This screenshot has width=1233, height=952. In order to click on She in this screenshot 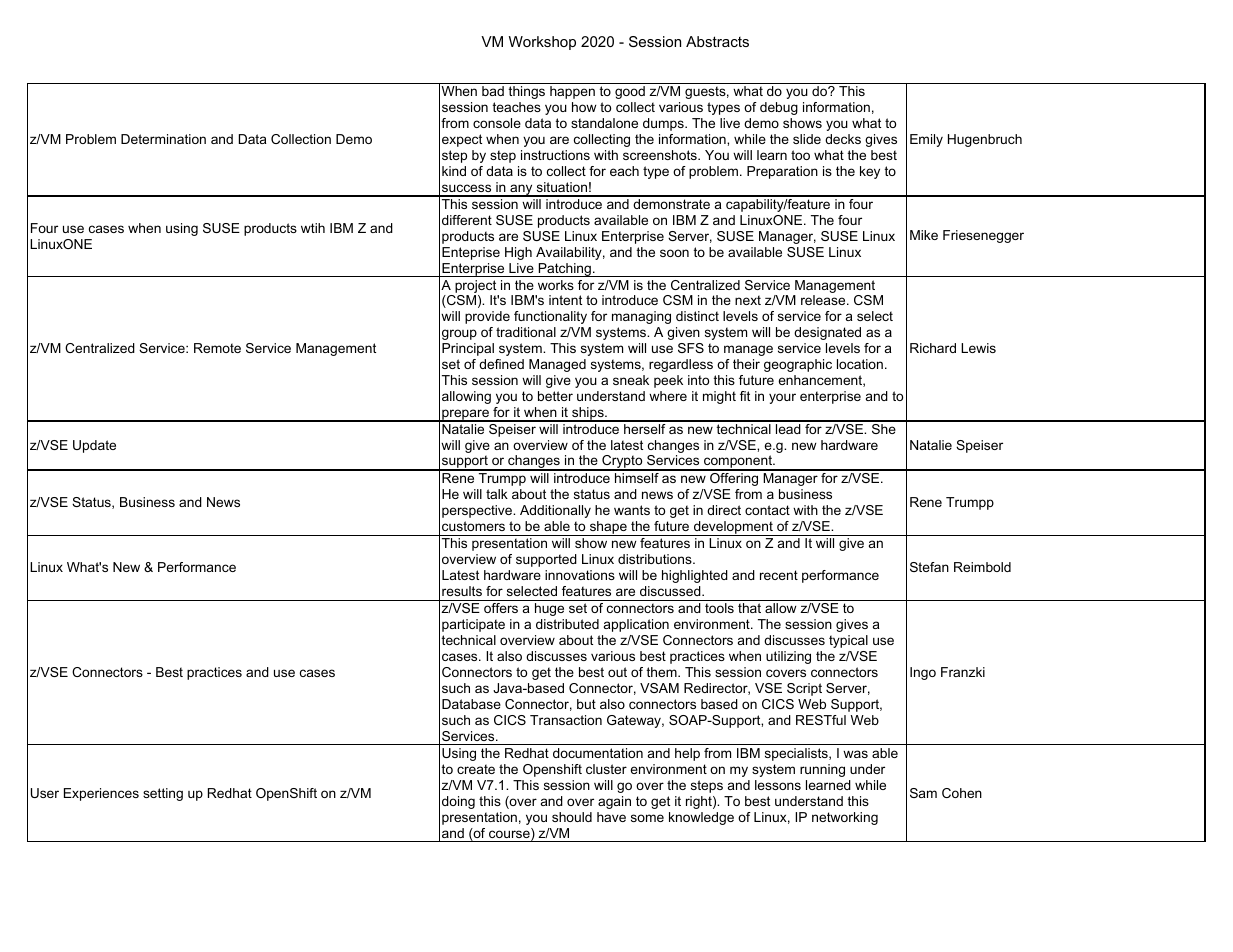, I will do `click(884, 427)`.
